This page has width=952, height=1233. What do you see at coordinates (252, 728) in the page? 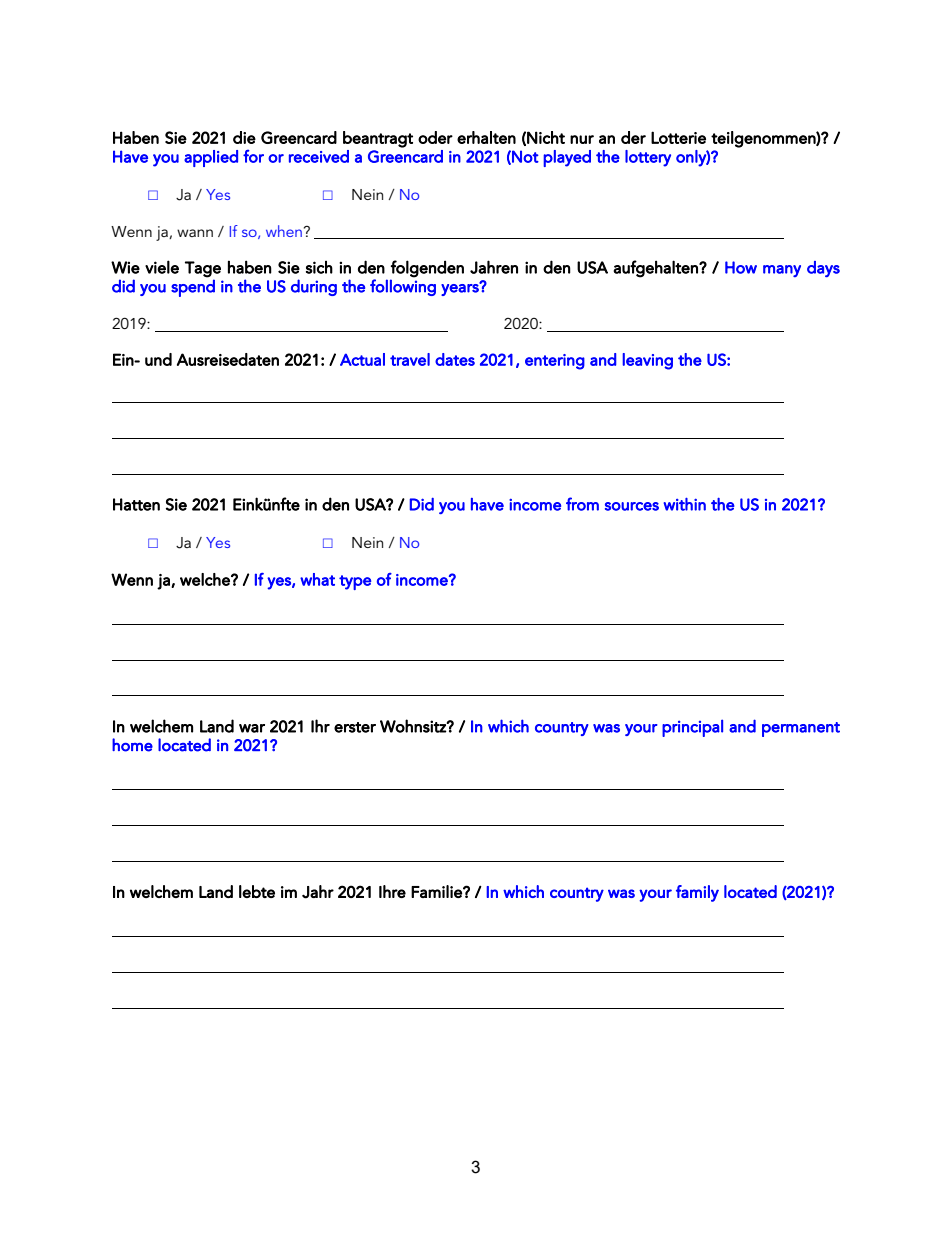
I see `war` at bounding box center [252, 728].
